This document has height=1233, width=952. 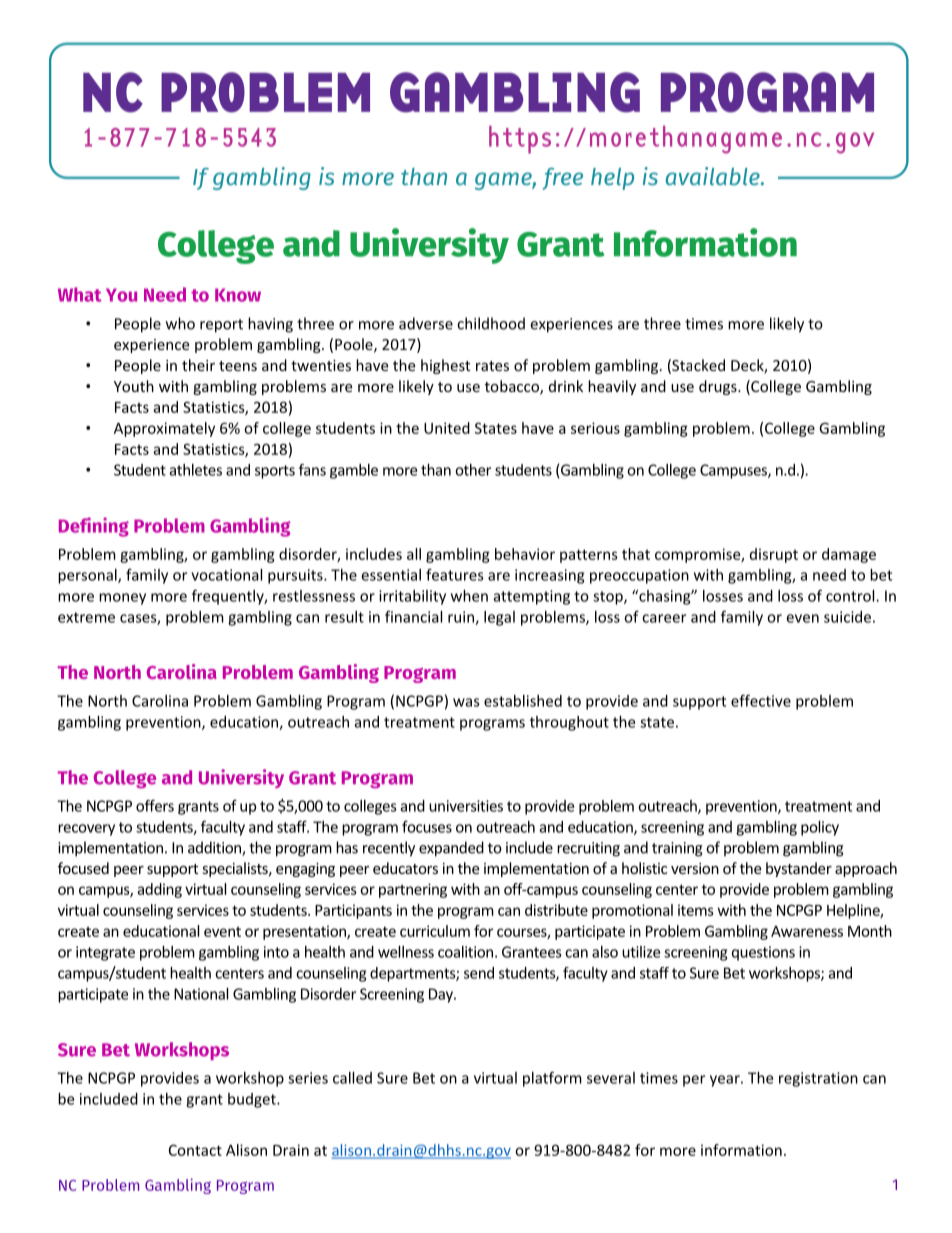 I want to click on effective, so click(x=761, y=700).
